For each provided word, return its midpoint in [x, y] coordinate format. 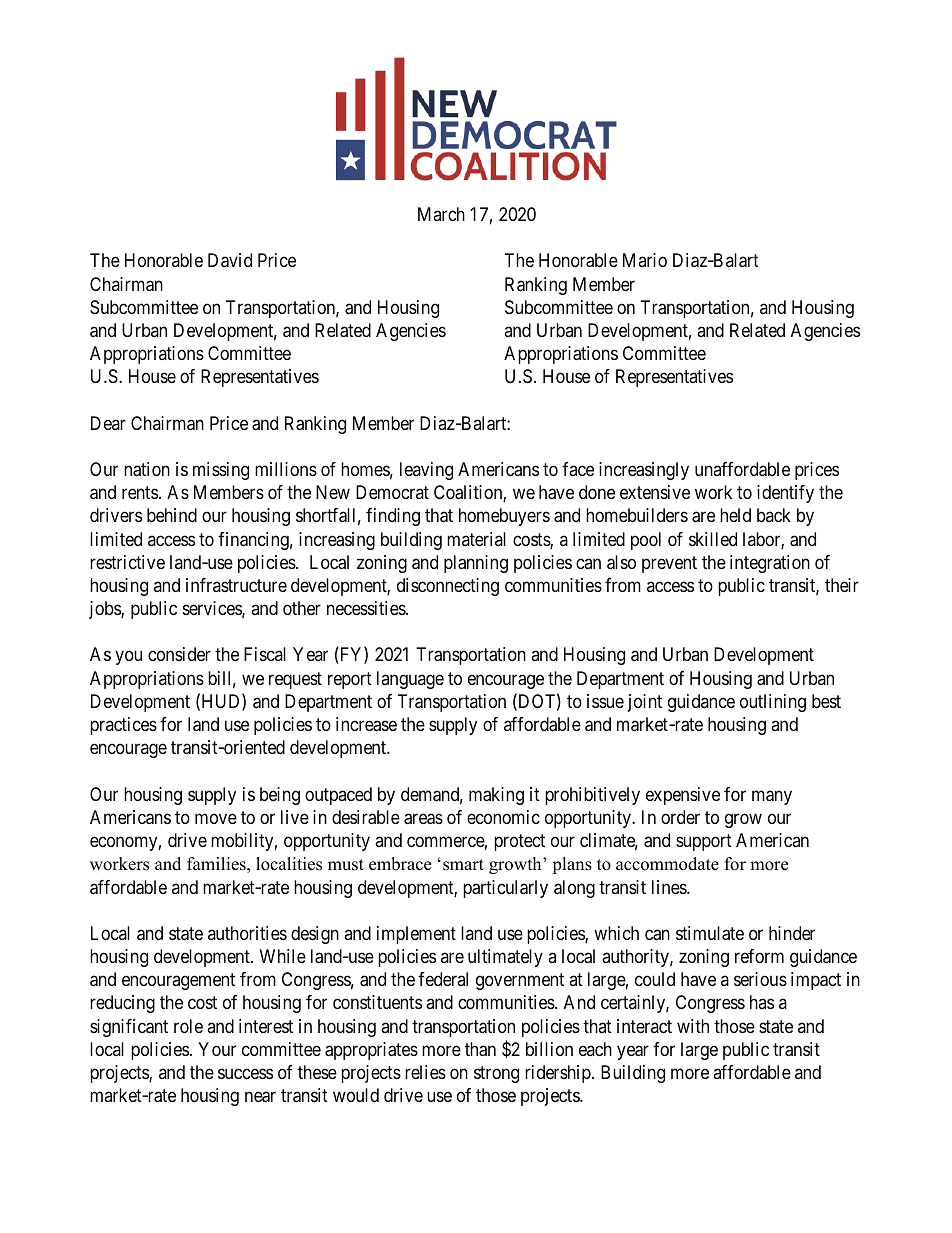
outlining [773, 703]
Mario [645, 260]
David [230, 260]
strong [496, 1074]
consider [179, 654]
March [441, 214]
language [410, 680]
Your [217, 1049]
